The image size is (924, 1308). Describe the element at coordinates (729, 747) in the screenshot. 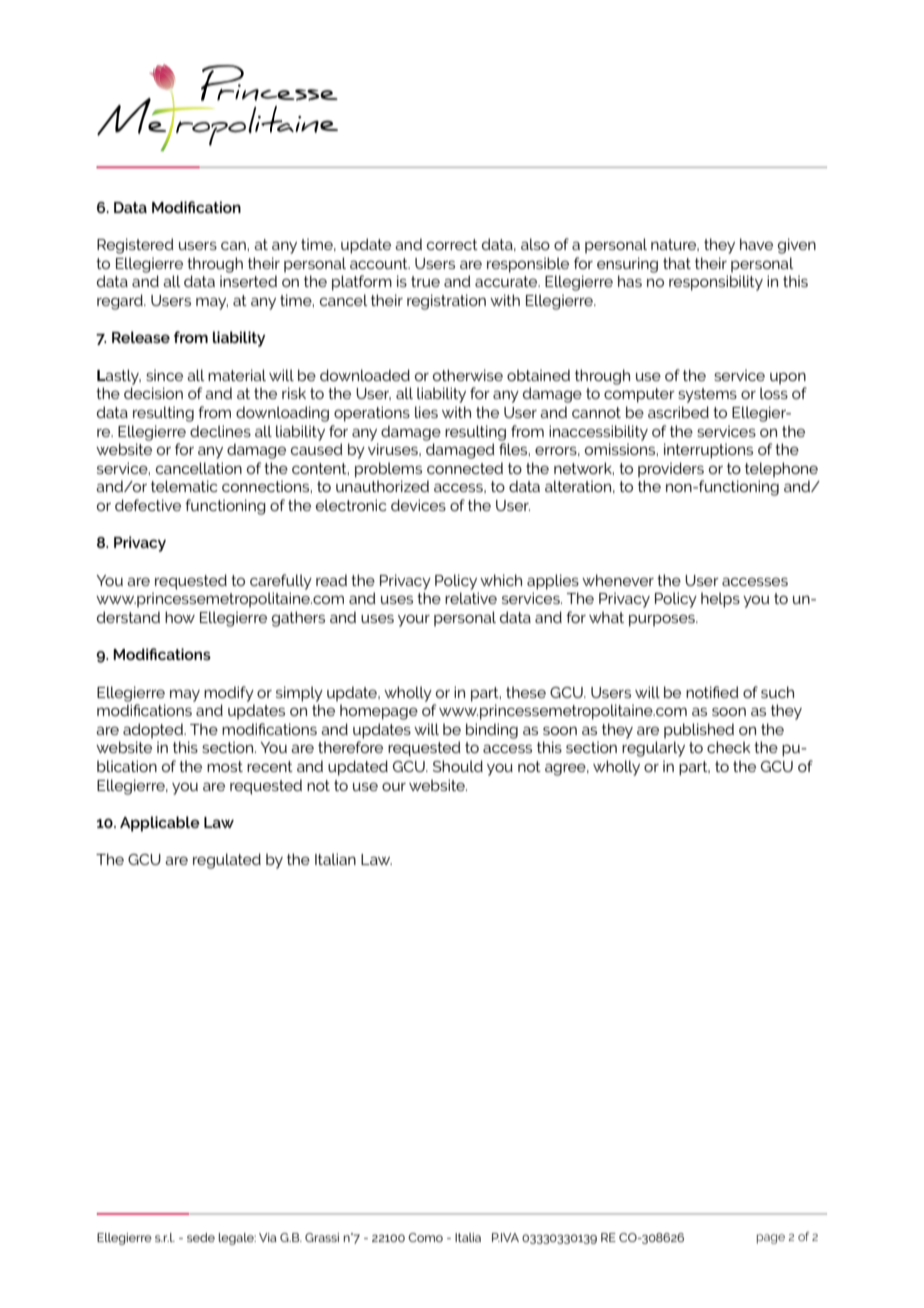

I see `check` at that location.
